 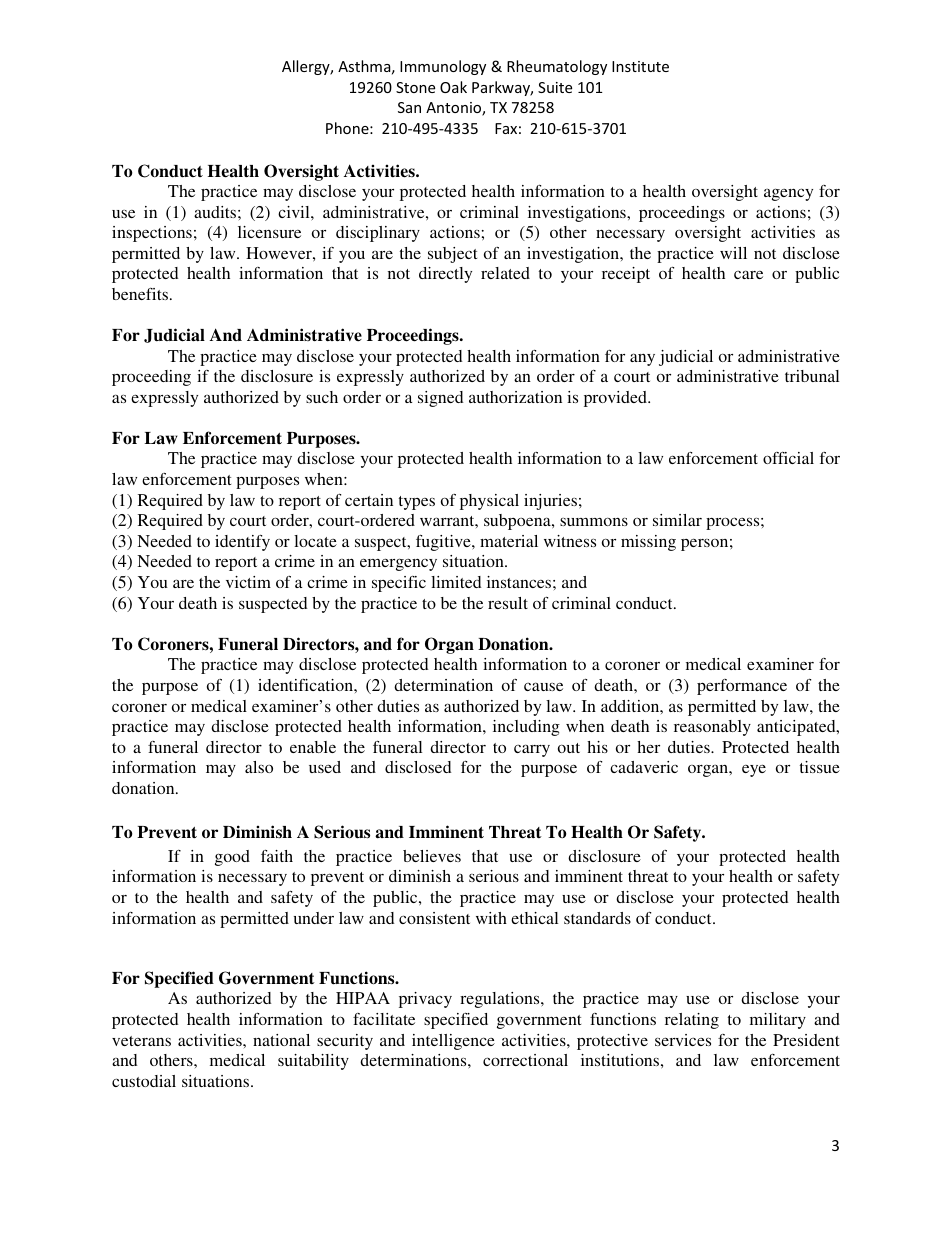 What do you see at coordinates (453, 1042) in the image?
I see `intelligence` at bounding box center [453, 1042].
